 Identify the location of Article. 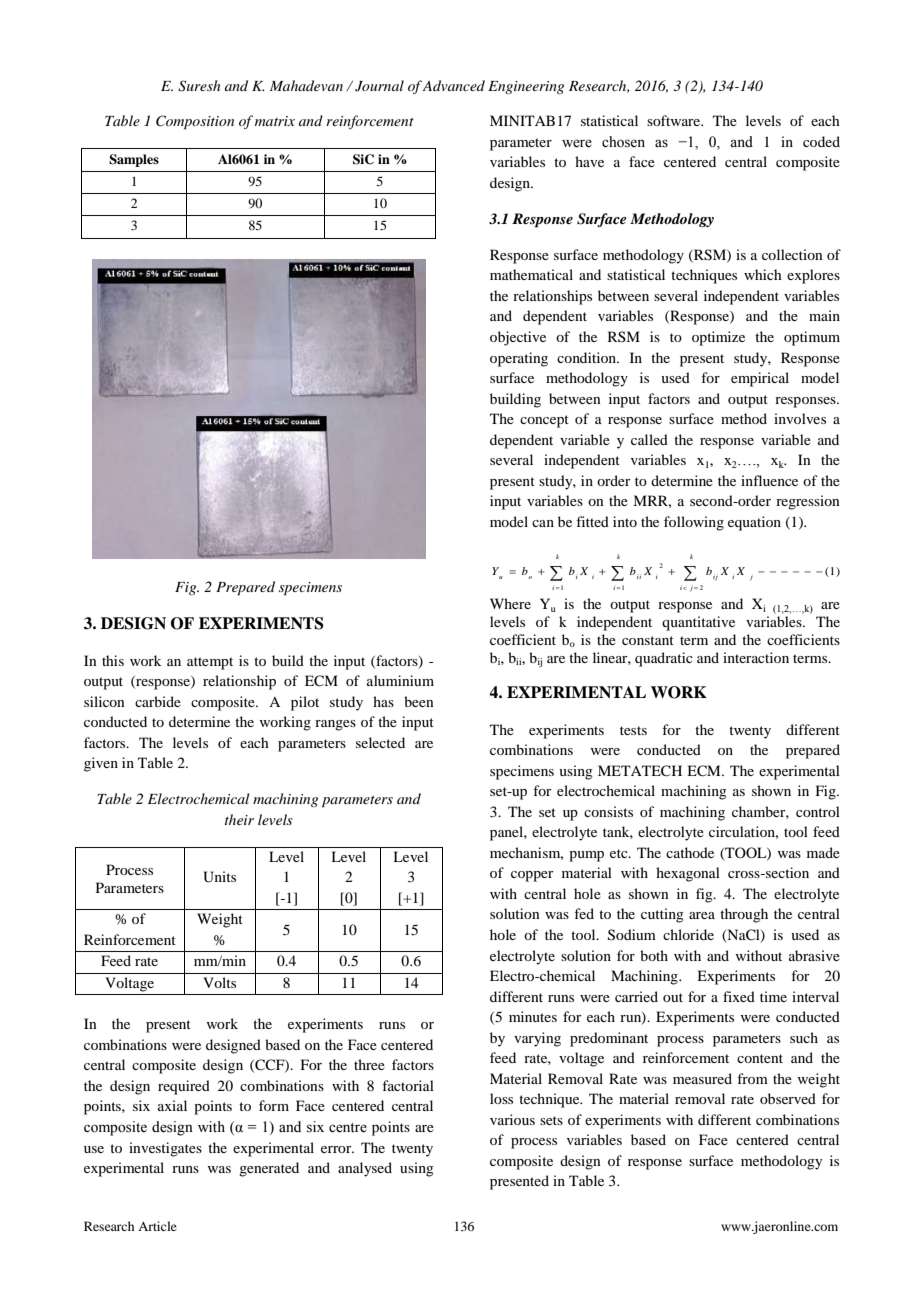
(157, 1226).
